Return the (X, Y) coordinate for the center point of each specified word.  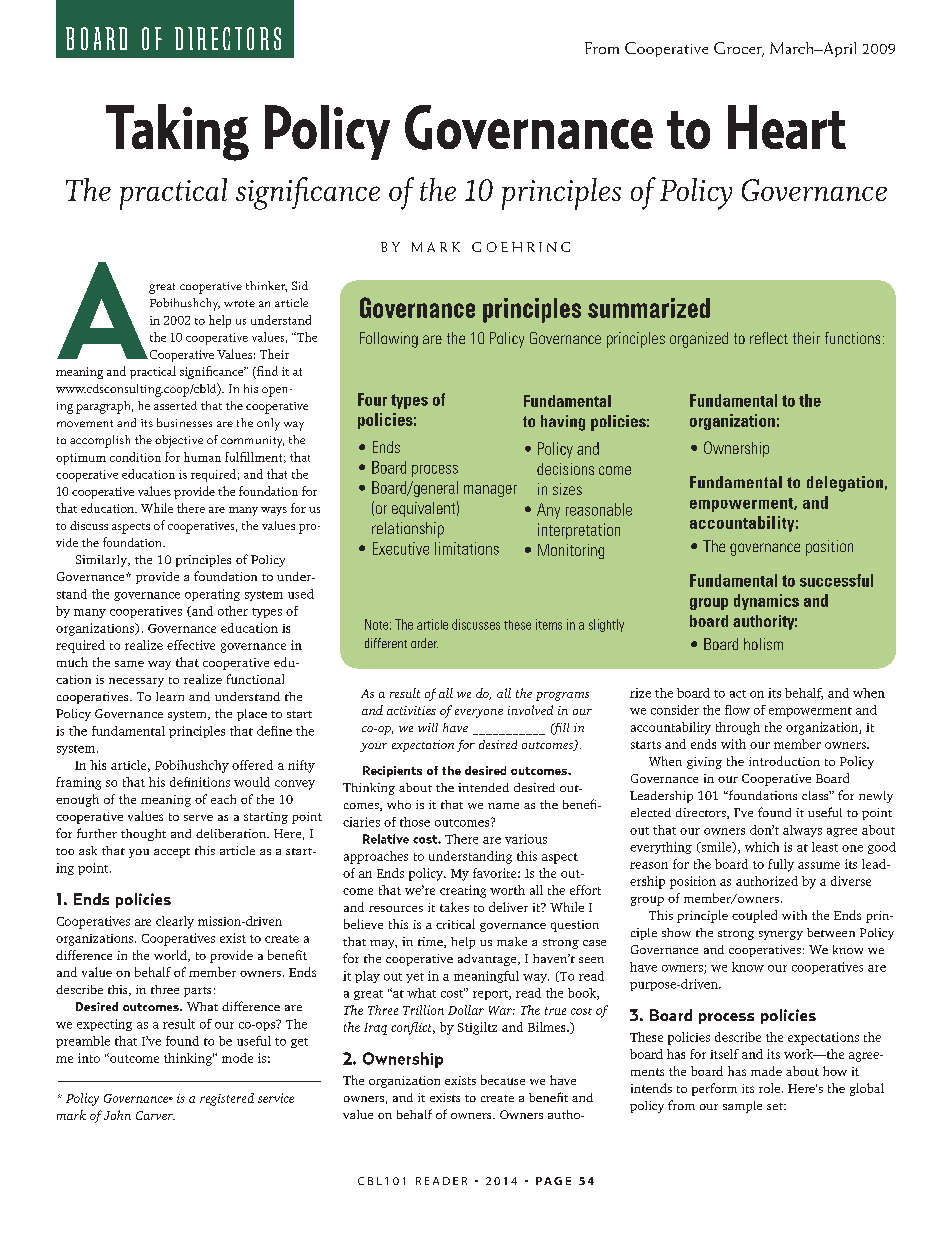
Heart (787, 127)
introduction (784, 761)
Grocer (739, 49)
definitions (200, 782)
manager (490, 491)
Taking (177, 132)
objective (179, 441)
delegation (845, 484)
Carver (155, 1115)
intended (483, 787)
